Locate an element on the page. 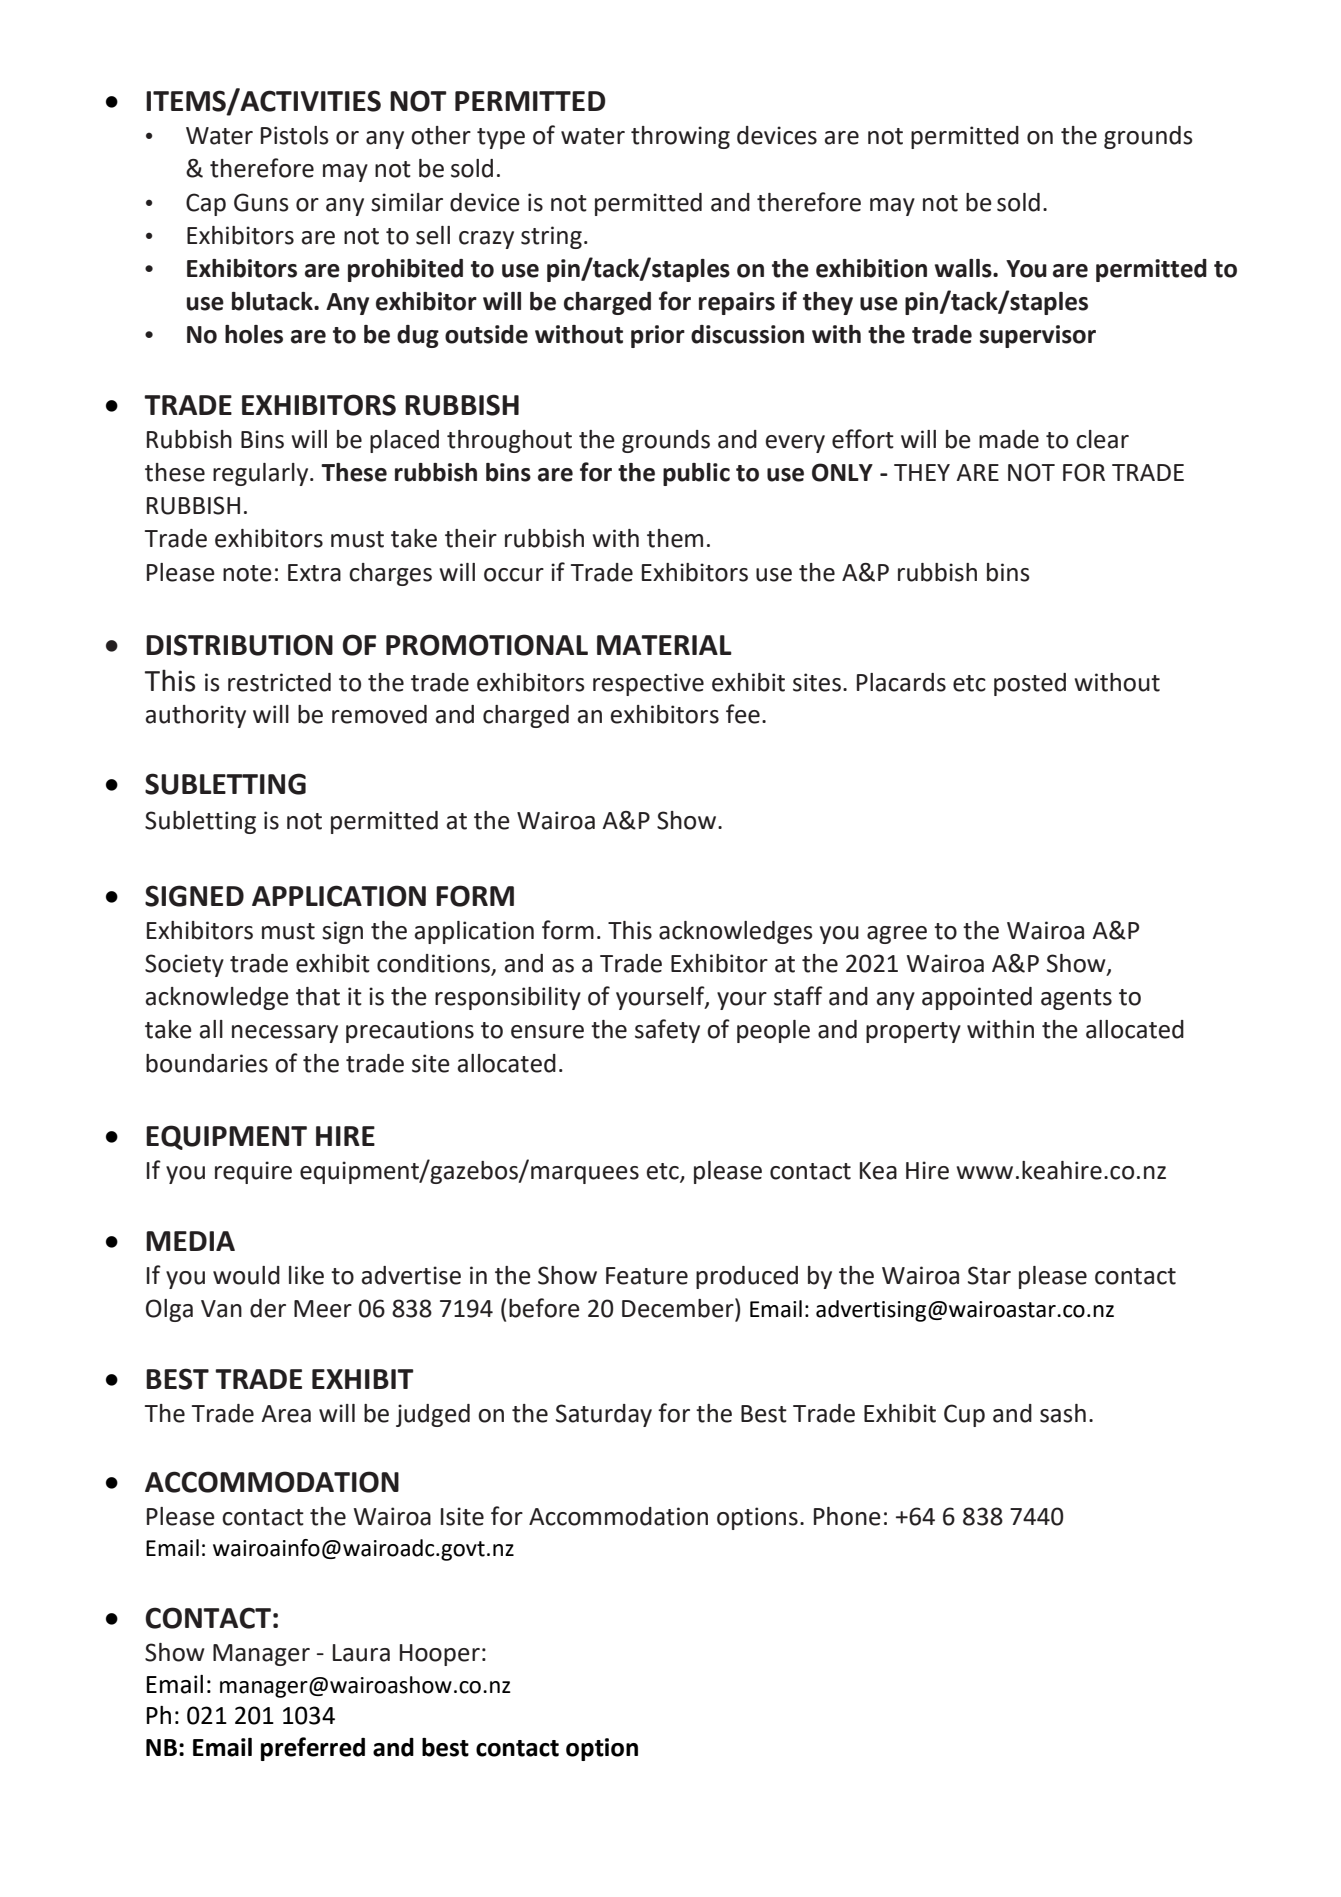 The height and width of the image is (1897, 1341). preferred is located at coordinates (313, 1749).
